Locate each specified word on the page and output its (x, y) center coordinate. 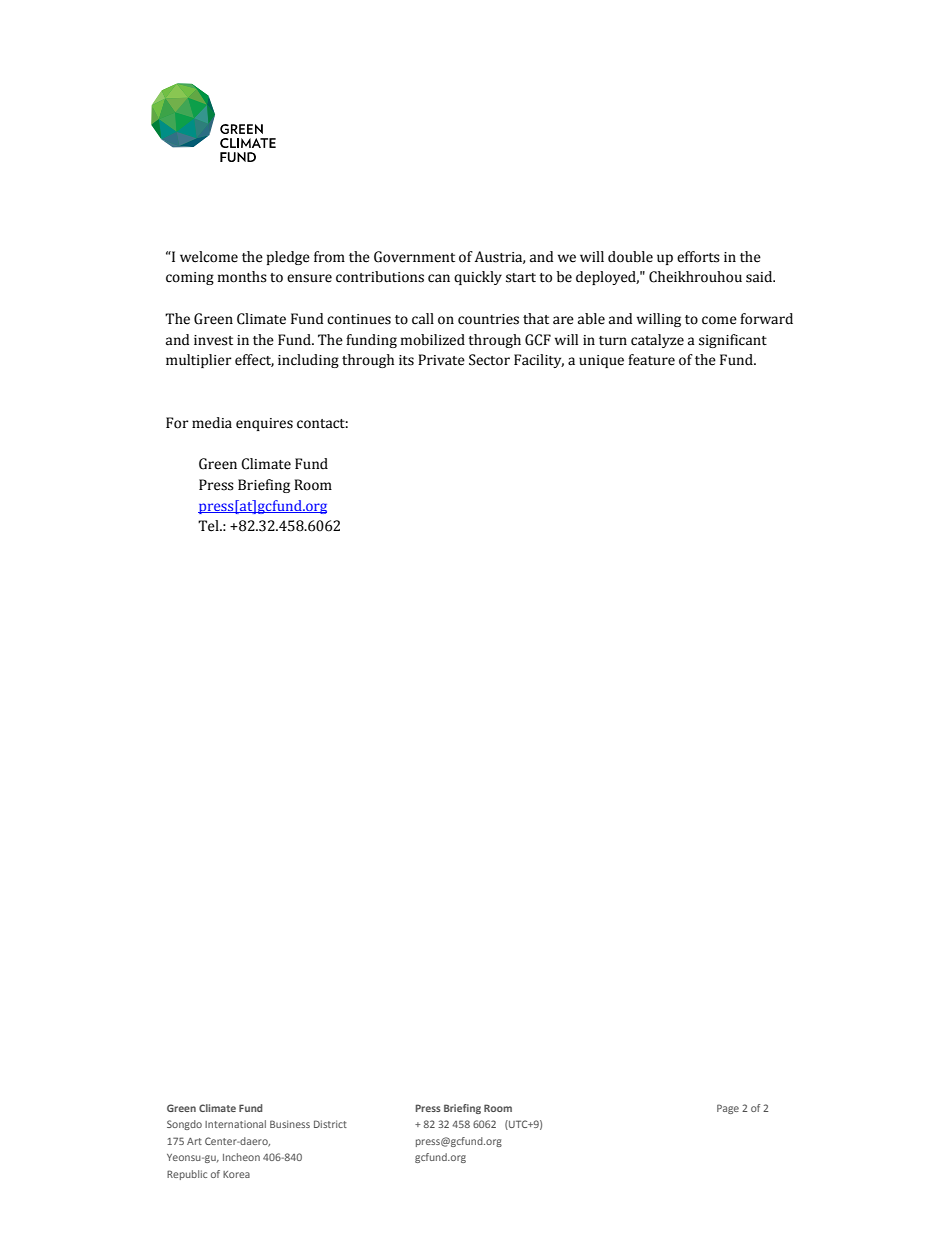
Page (728, 1109)
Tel (209, 526)
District (330, 1124)
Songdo (184, 1125)
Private (441, 360)
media (212, 423)
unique (601, 361)
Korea (236, 1174)
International (235, 1124)
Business (290, 1124)
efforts (698, 257)
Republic (187, 1175)
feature (651, 360)
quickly (478, 278)
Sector (489, 360)
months (242, 277)
